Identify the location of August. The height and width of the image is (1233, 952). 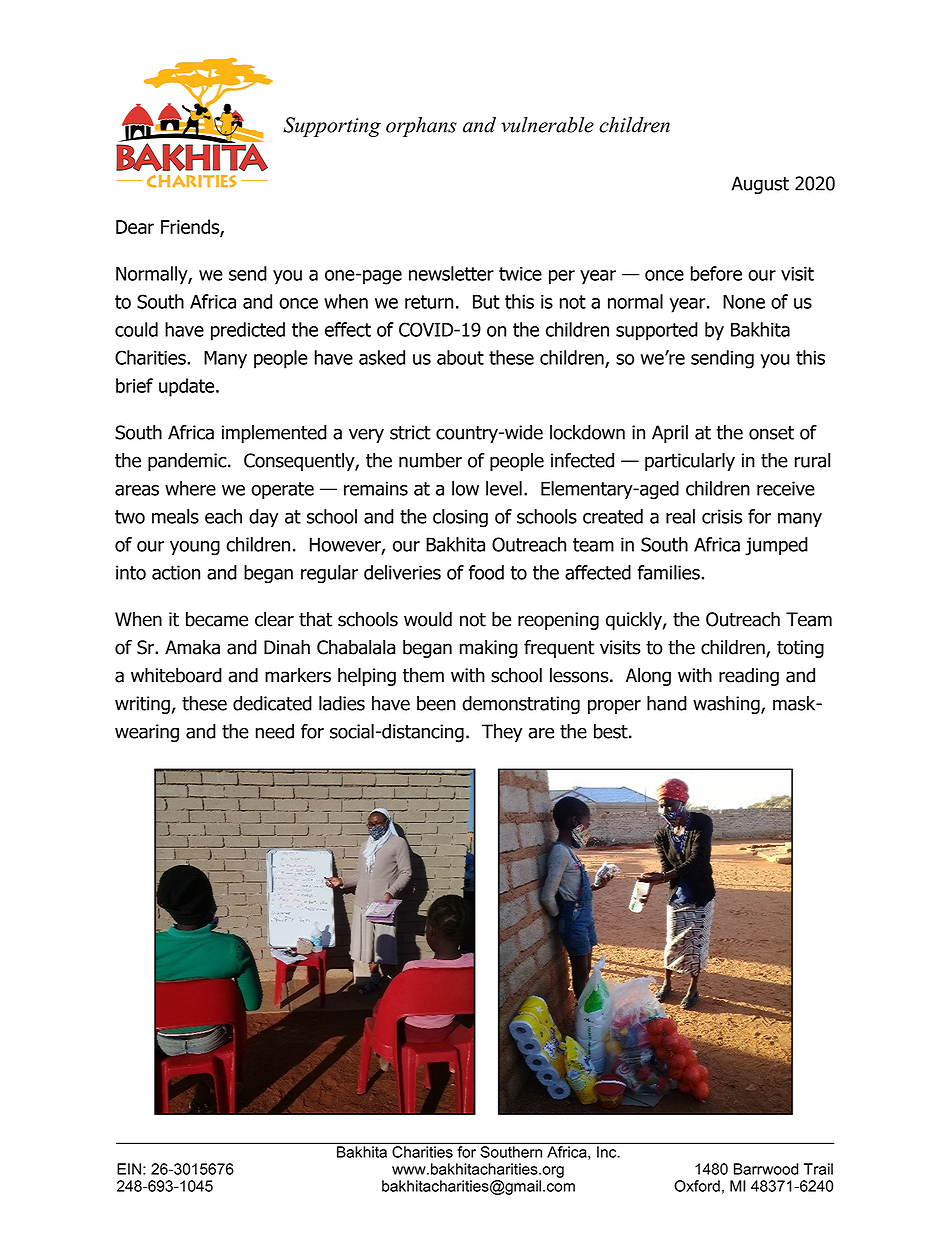
(760, 185).
